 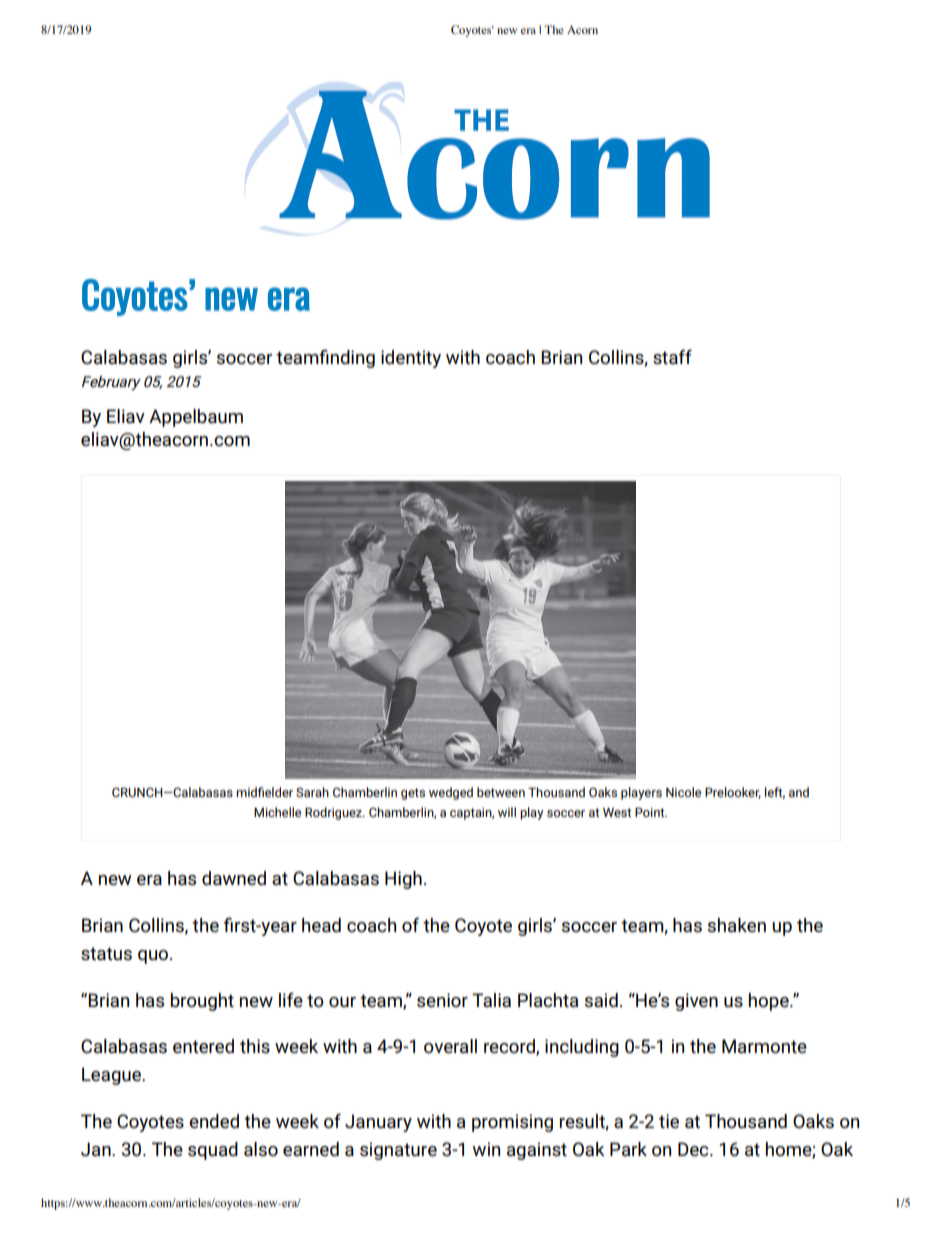 What do you see at coordinates (451, 793) in the screenshot?
I see `wedged` at bounding box center [451, 793].
